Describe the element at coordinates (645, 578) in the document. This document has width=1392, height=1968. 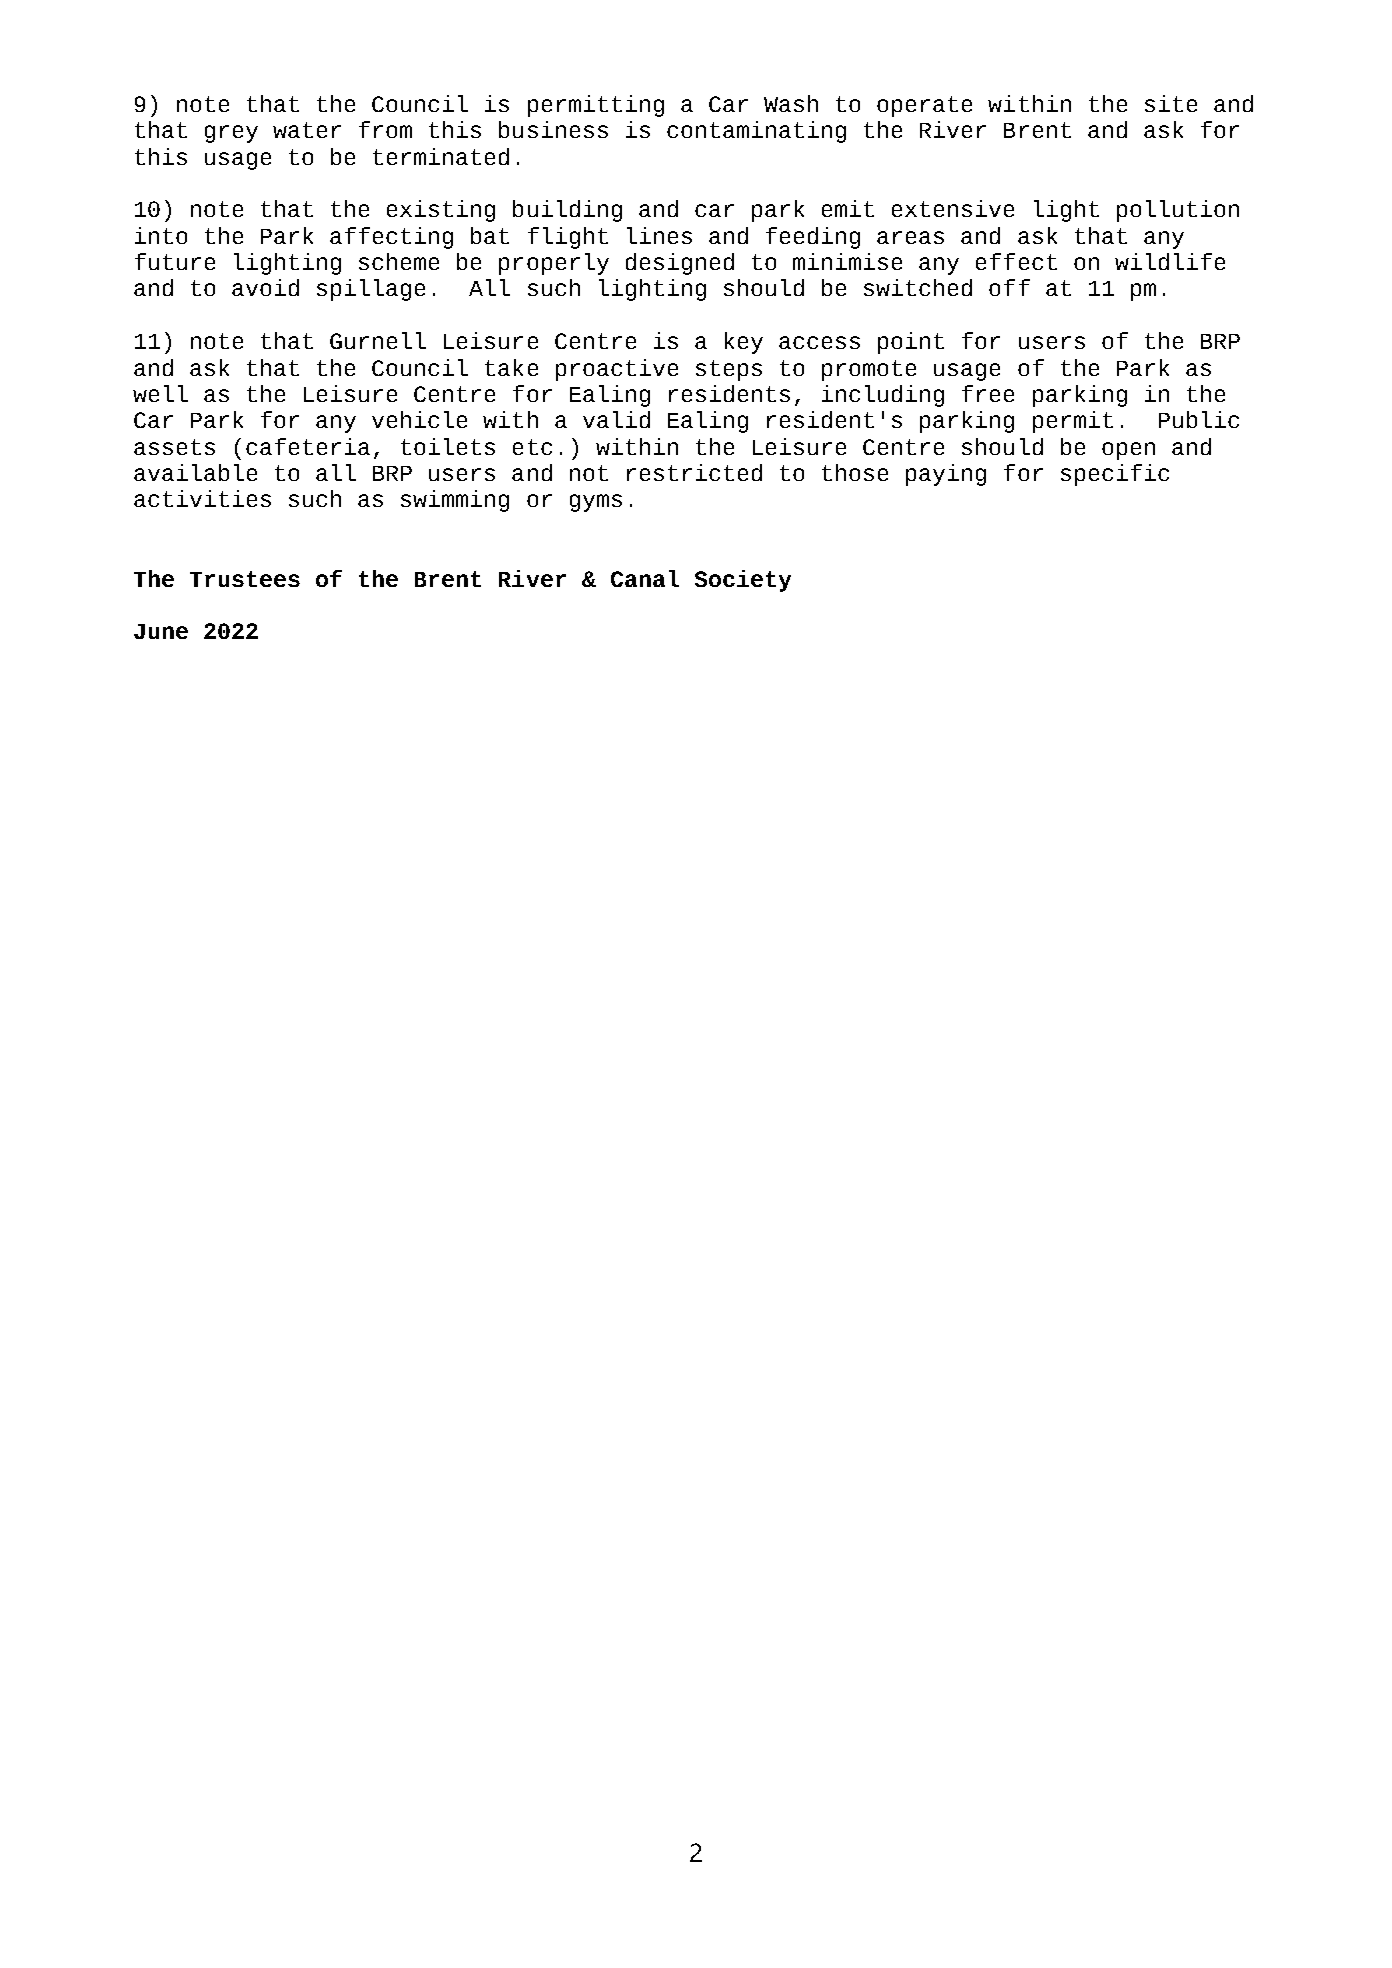
I see `Canal` at that location.
